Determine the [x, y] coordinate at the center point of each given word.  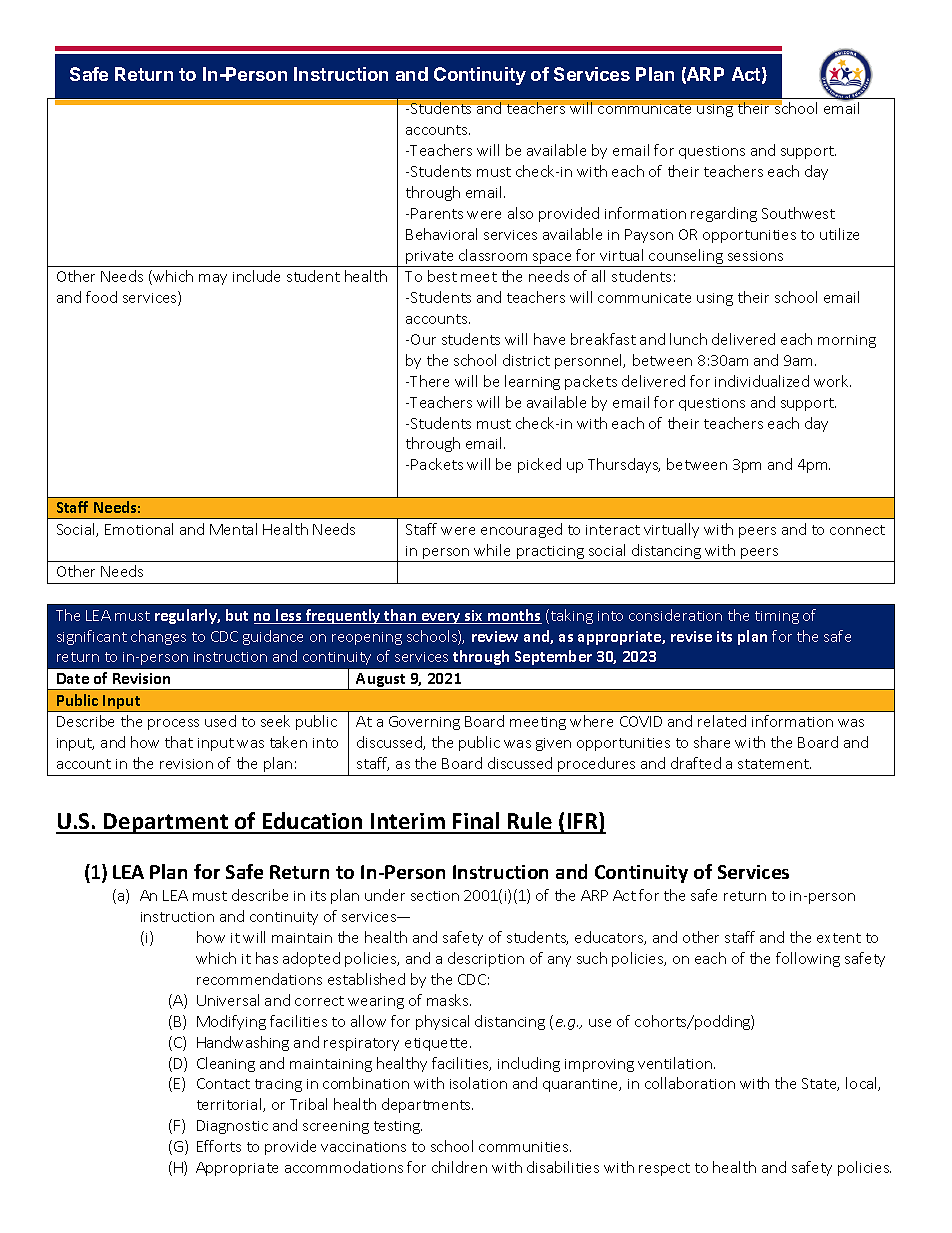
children [459, 1167]
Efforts [219, 1146]
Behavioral [441, 234]
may [213, 279]
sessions [755, 256]
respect [664, 1169]
